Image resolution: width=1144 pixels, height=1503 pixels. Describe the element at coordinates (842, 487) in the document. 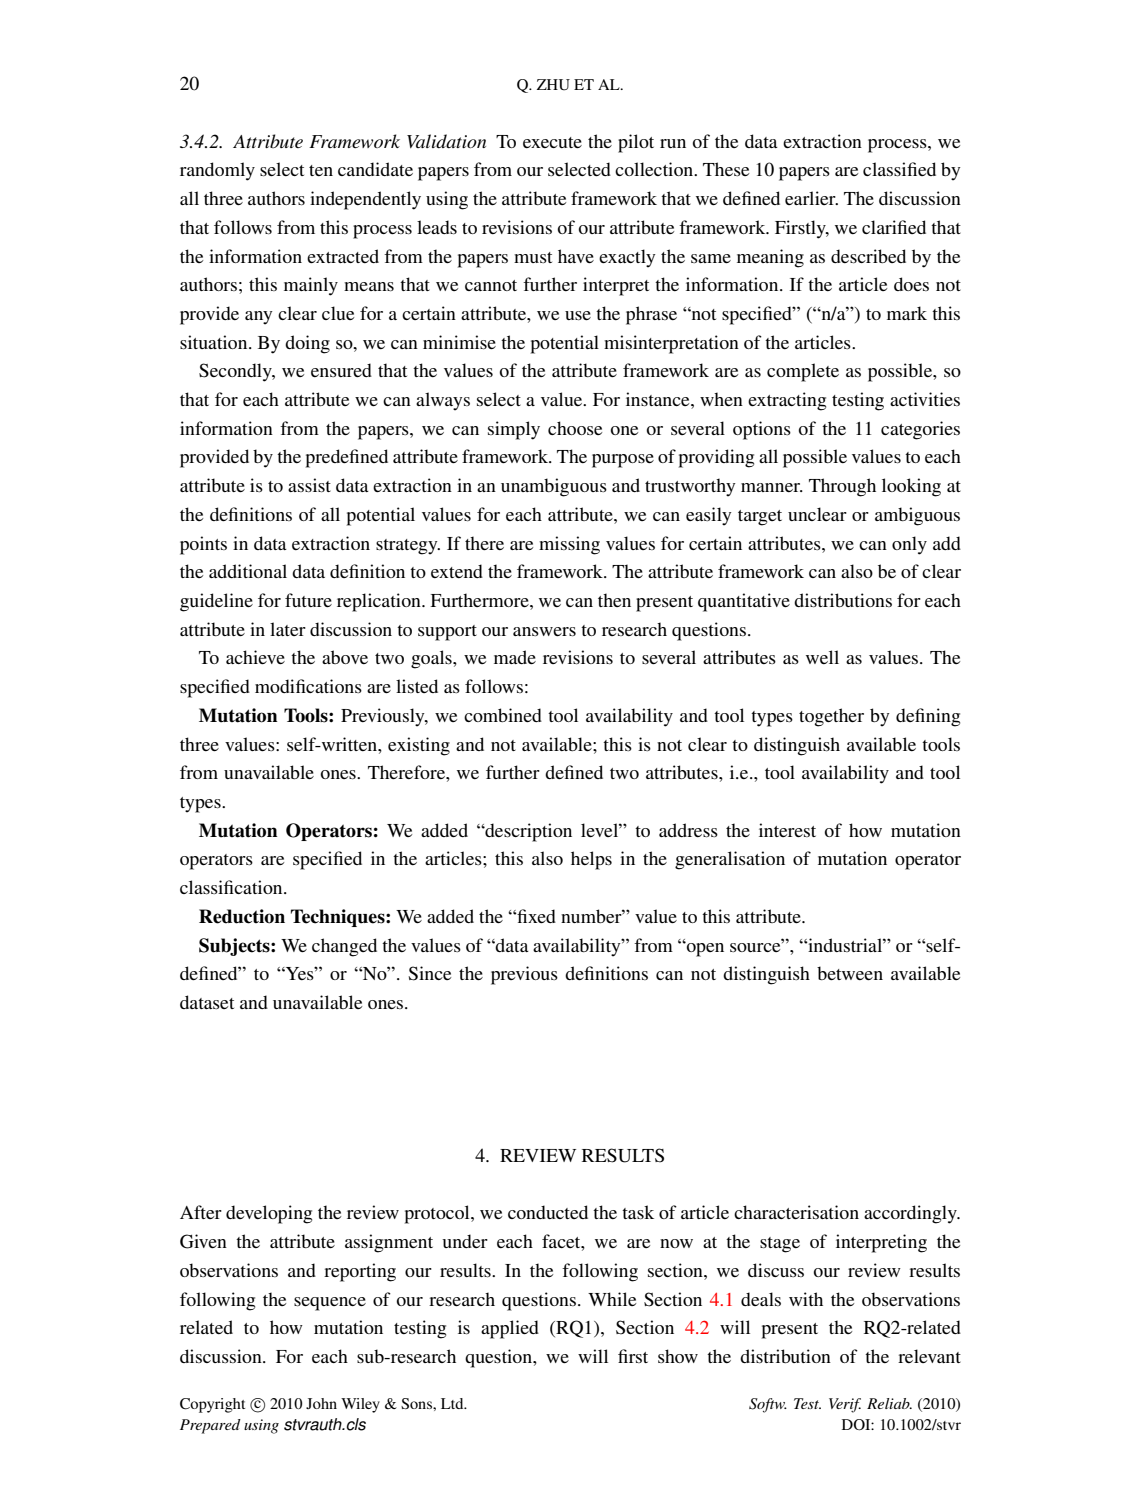

I see `Through` at that location.
